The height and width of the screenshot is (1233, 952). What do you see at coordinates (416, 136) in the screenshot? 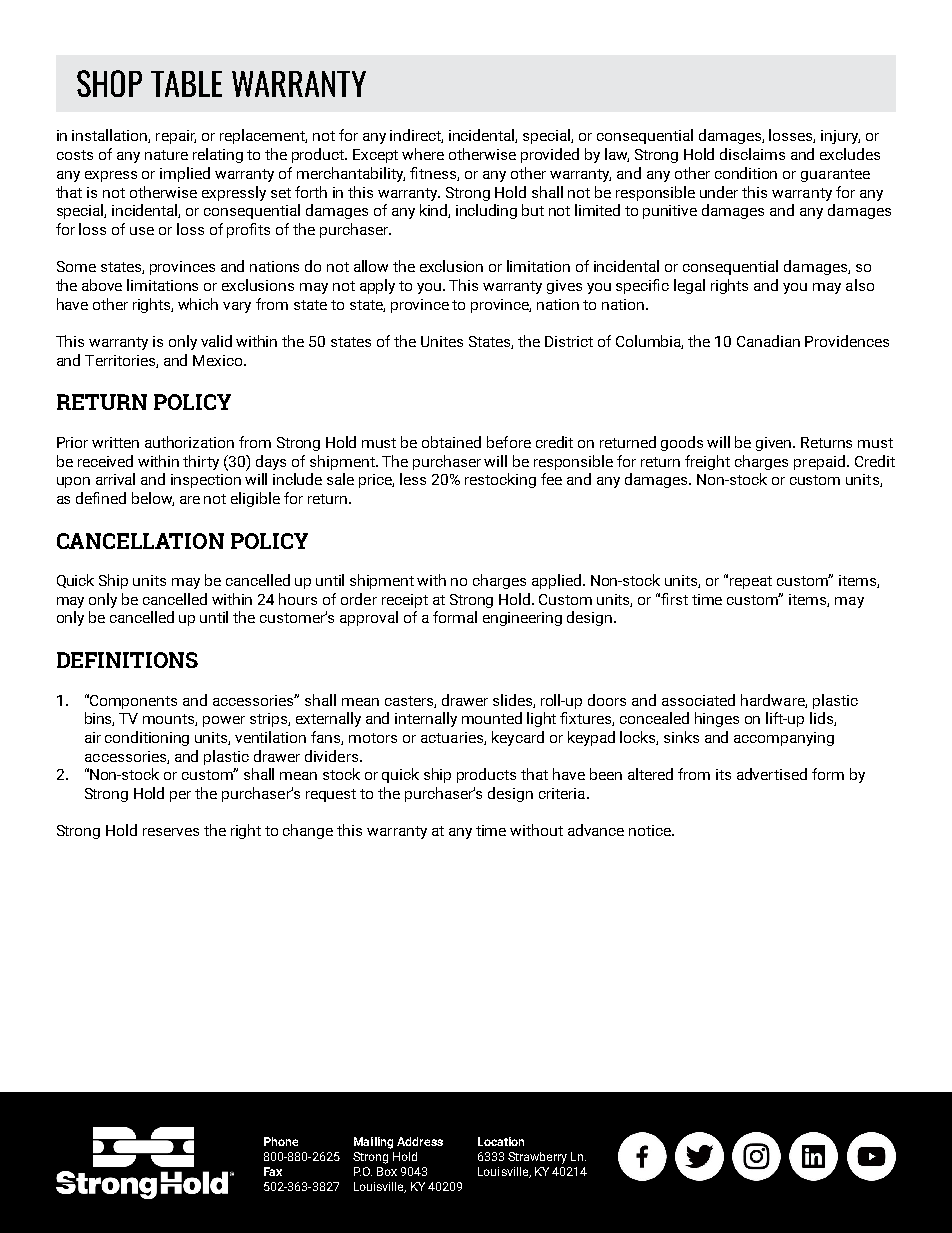
I see `indirect` at bounding box center [416, 136].
